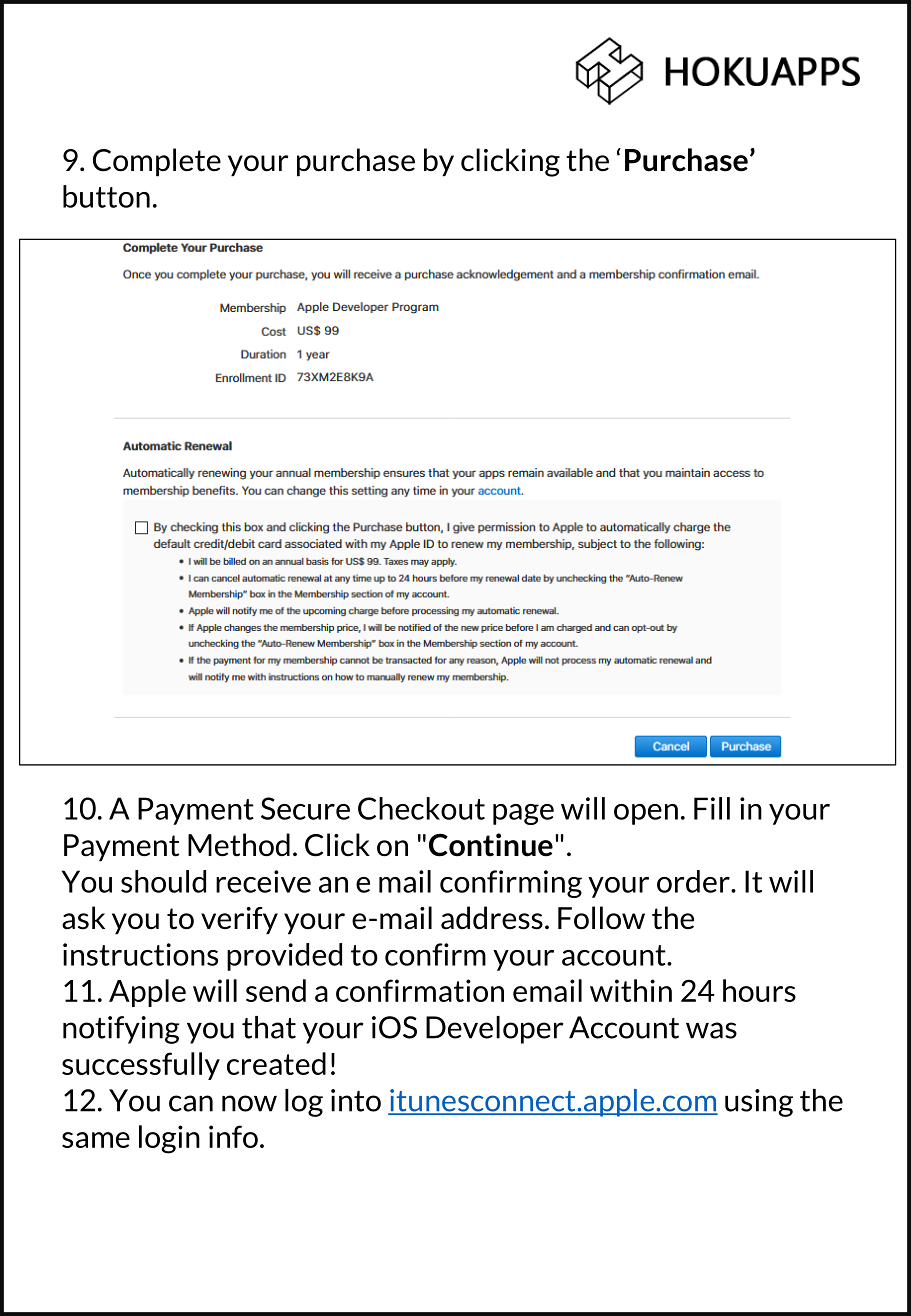 The width and height of the screenshot is (911, 1316). I want to click on open, so click(646, 814).
